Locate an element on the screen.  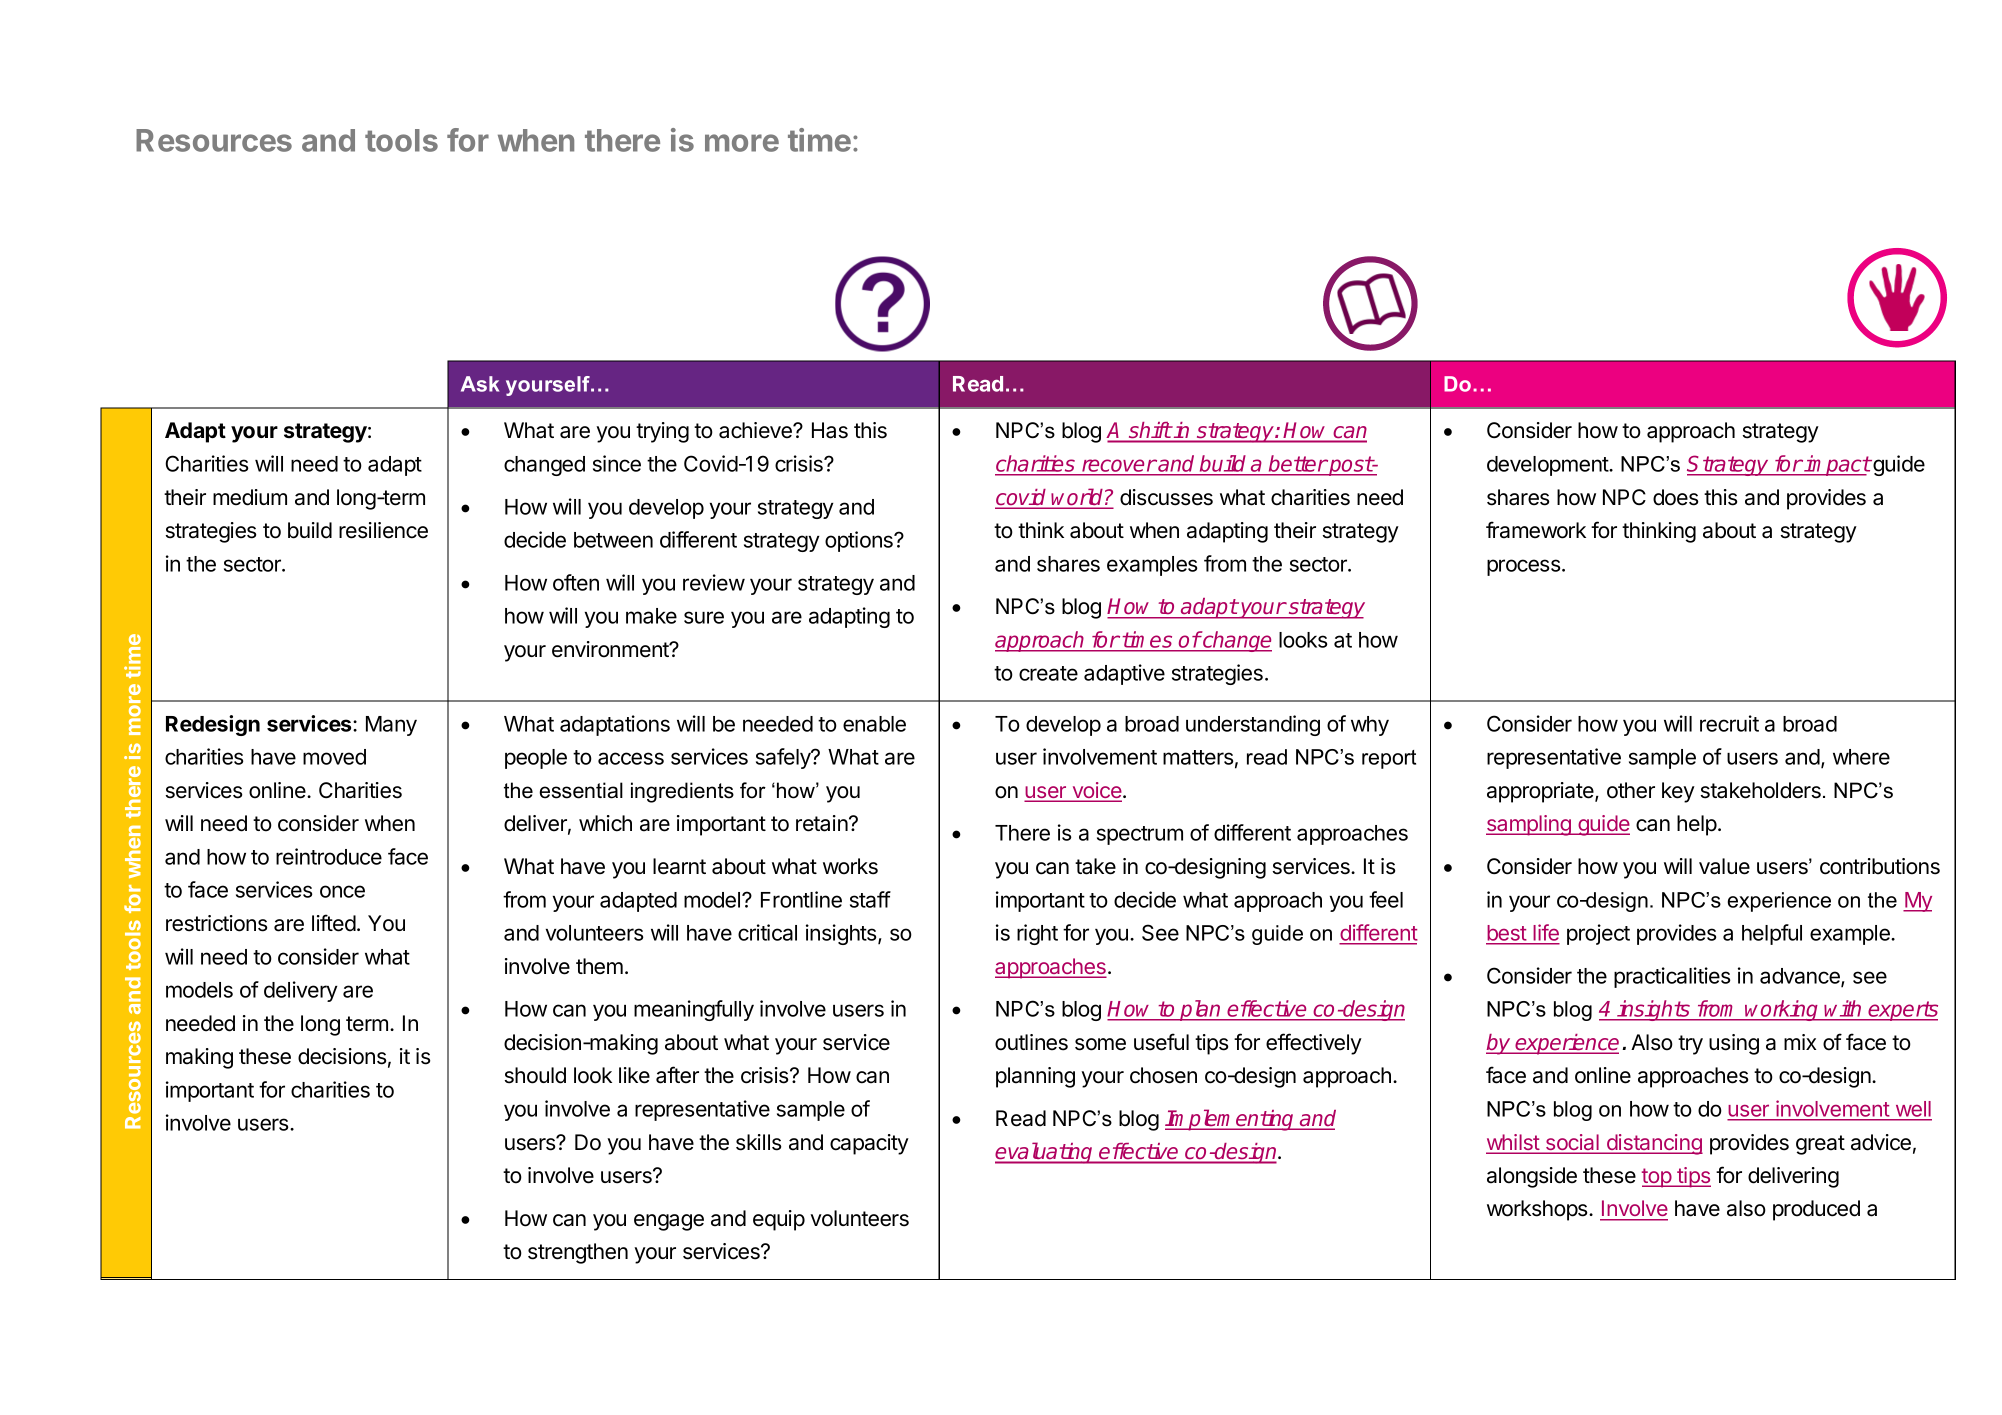
should is located at coordinates (535, 1075).
